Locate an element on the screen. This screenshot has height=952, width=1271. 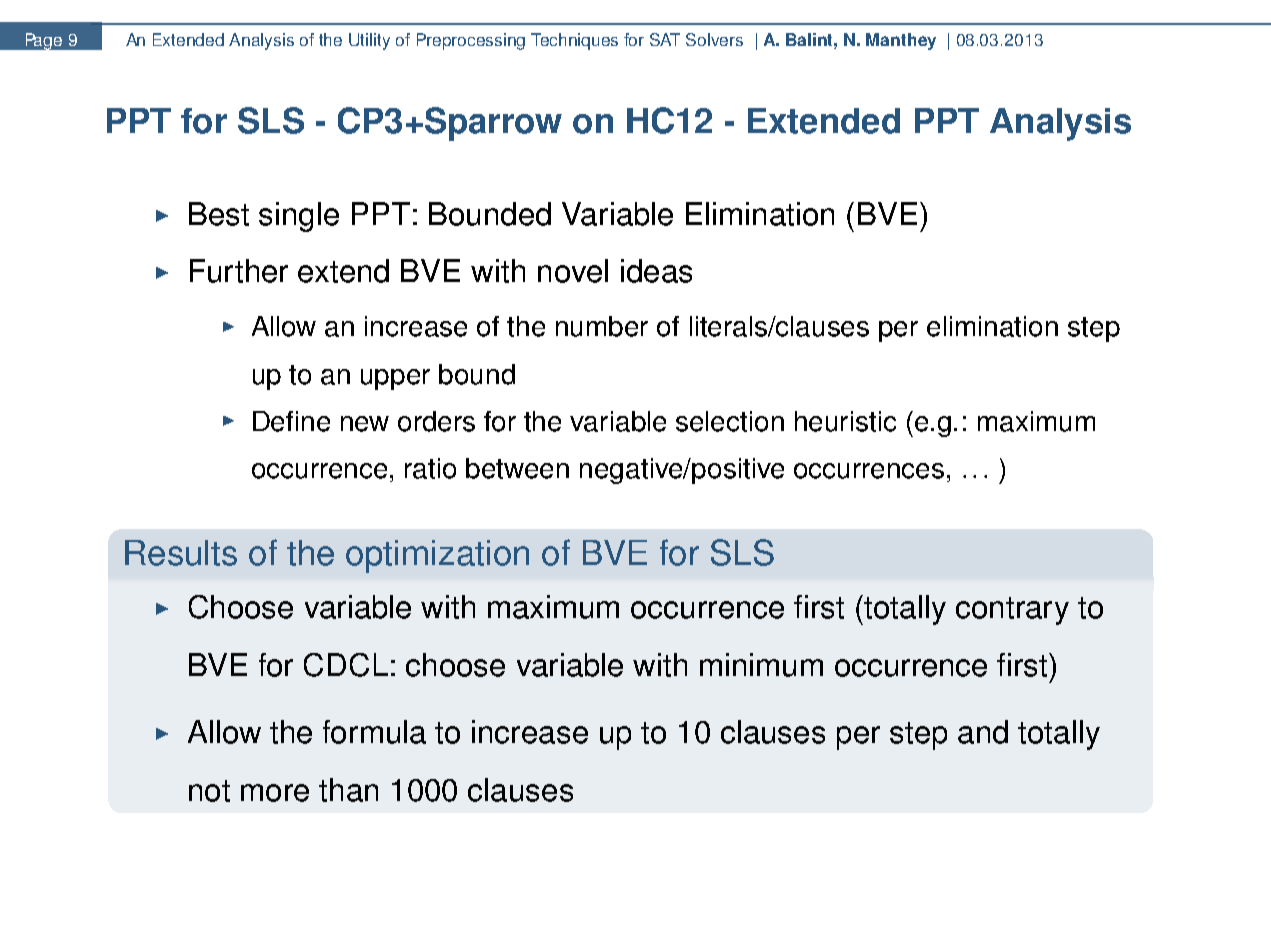
Techniques is located at coordinates (574, 41).
